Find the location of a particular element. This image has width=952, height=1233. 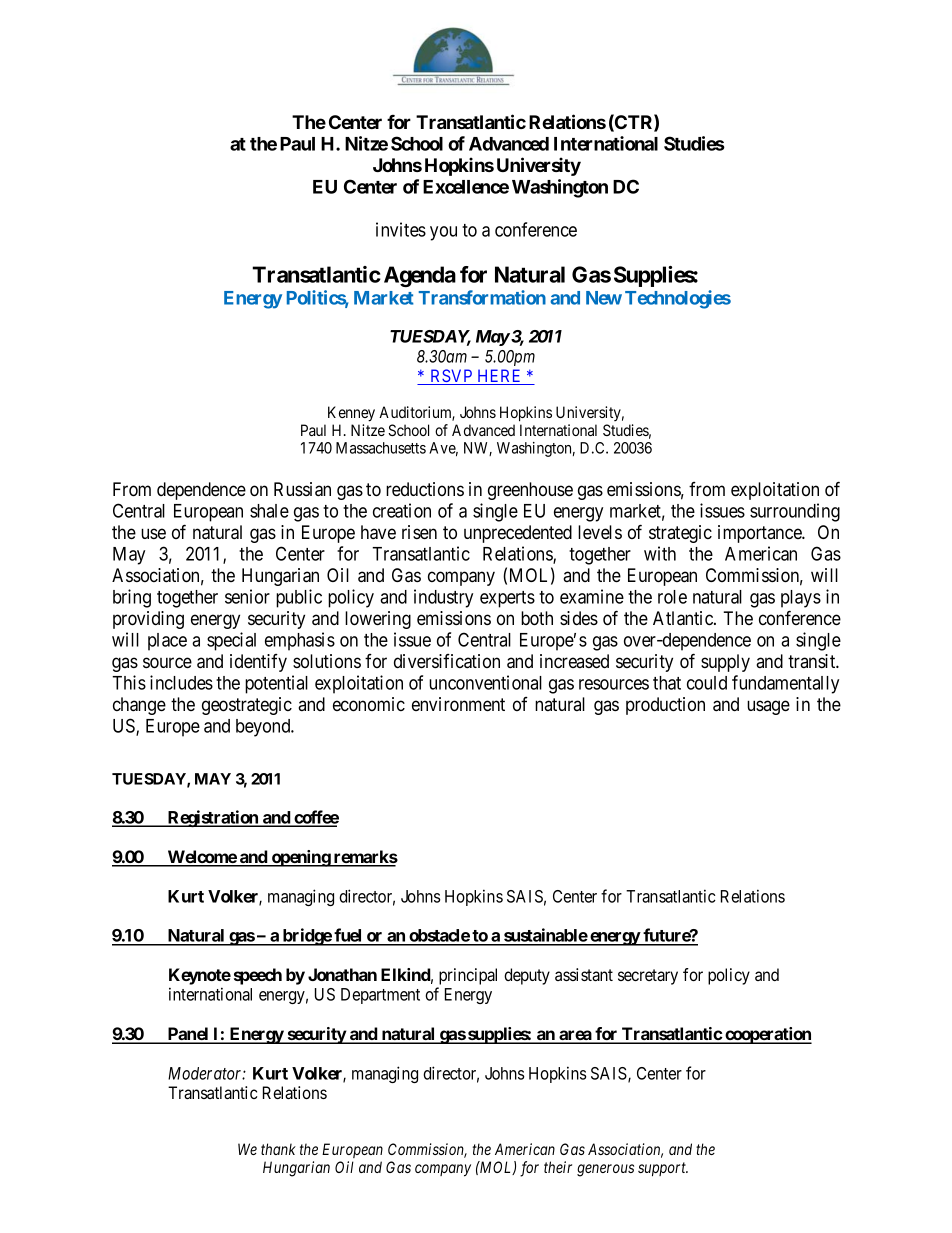

includes is located at coordinates (181, 682).
